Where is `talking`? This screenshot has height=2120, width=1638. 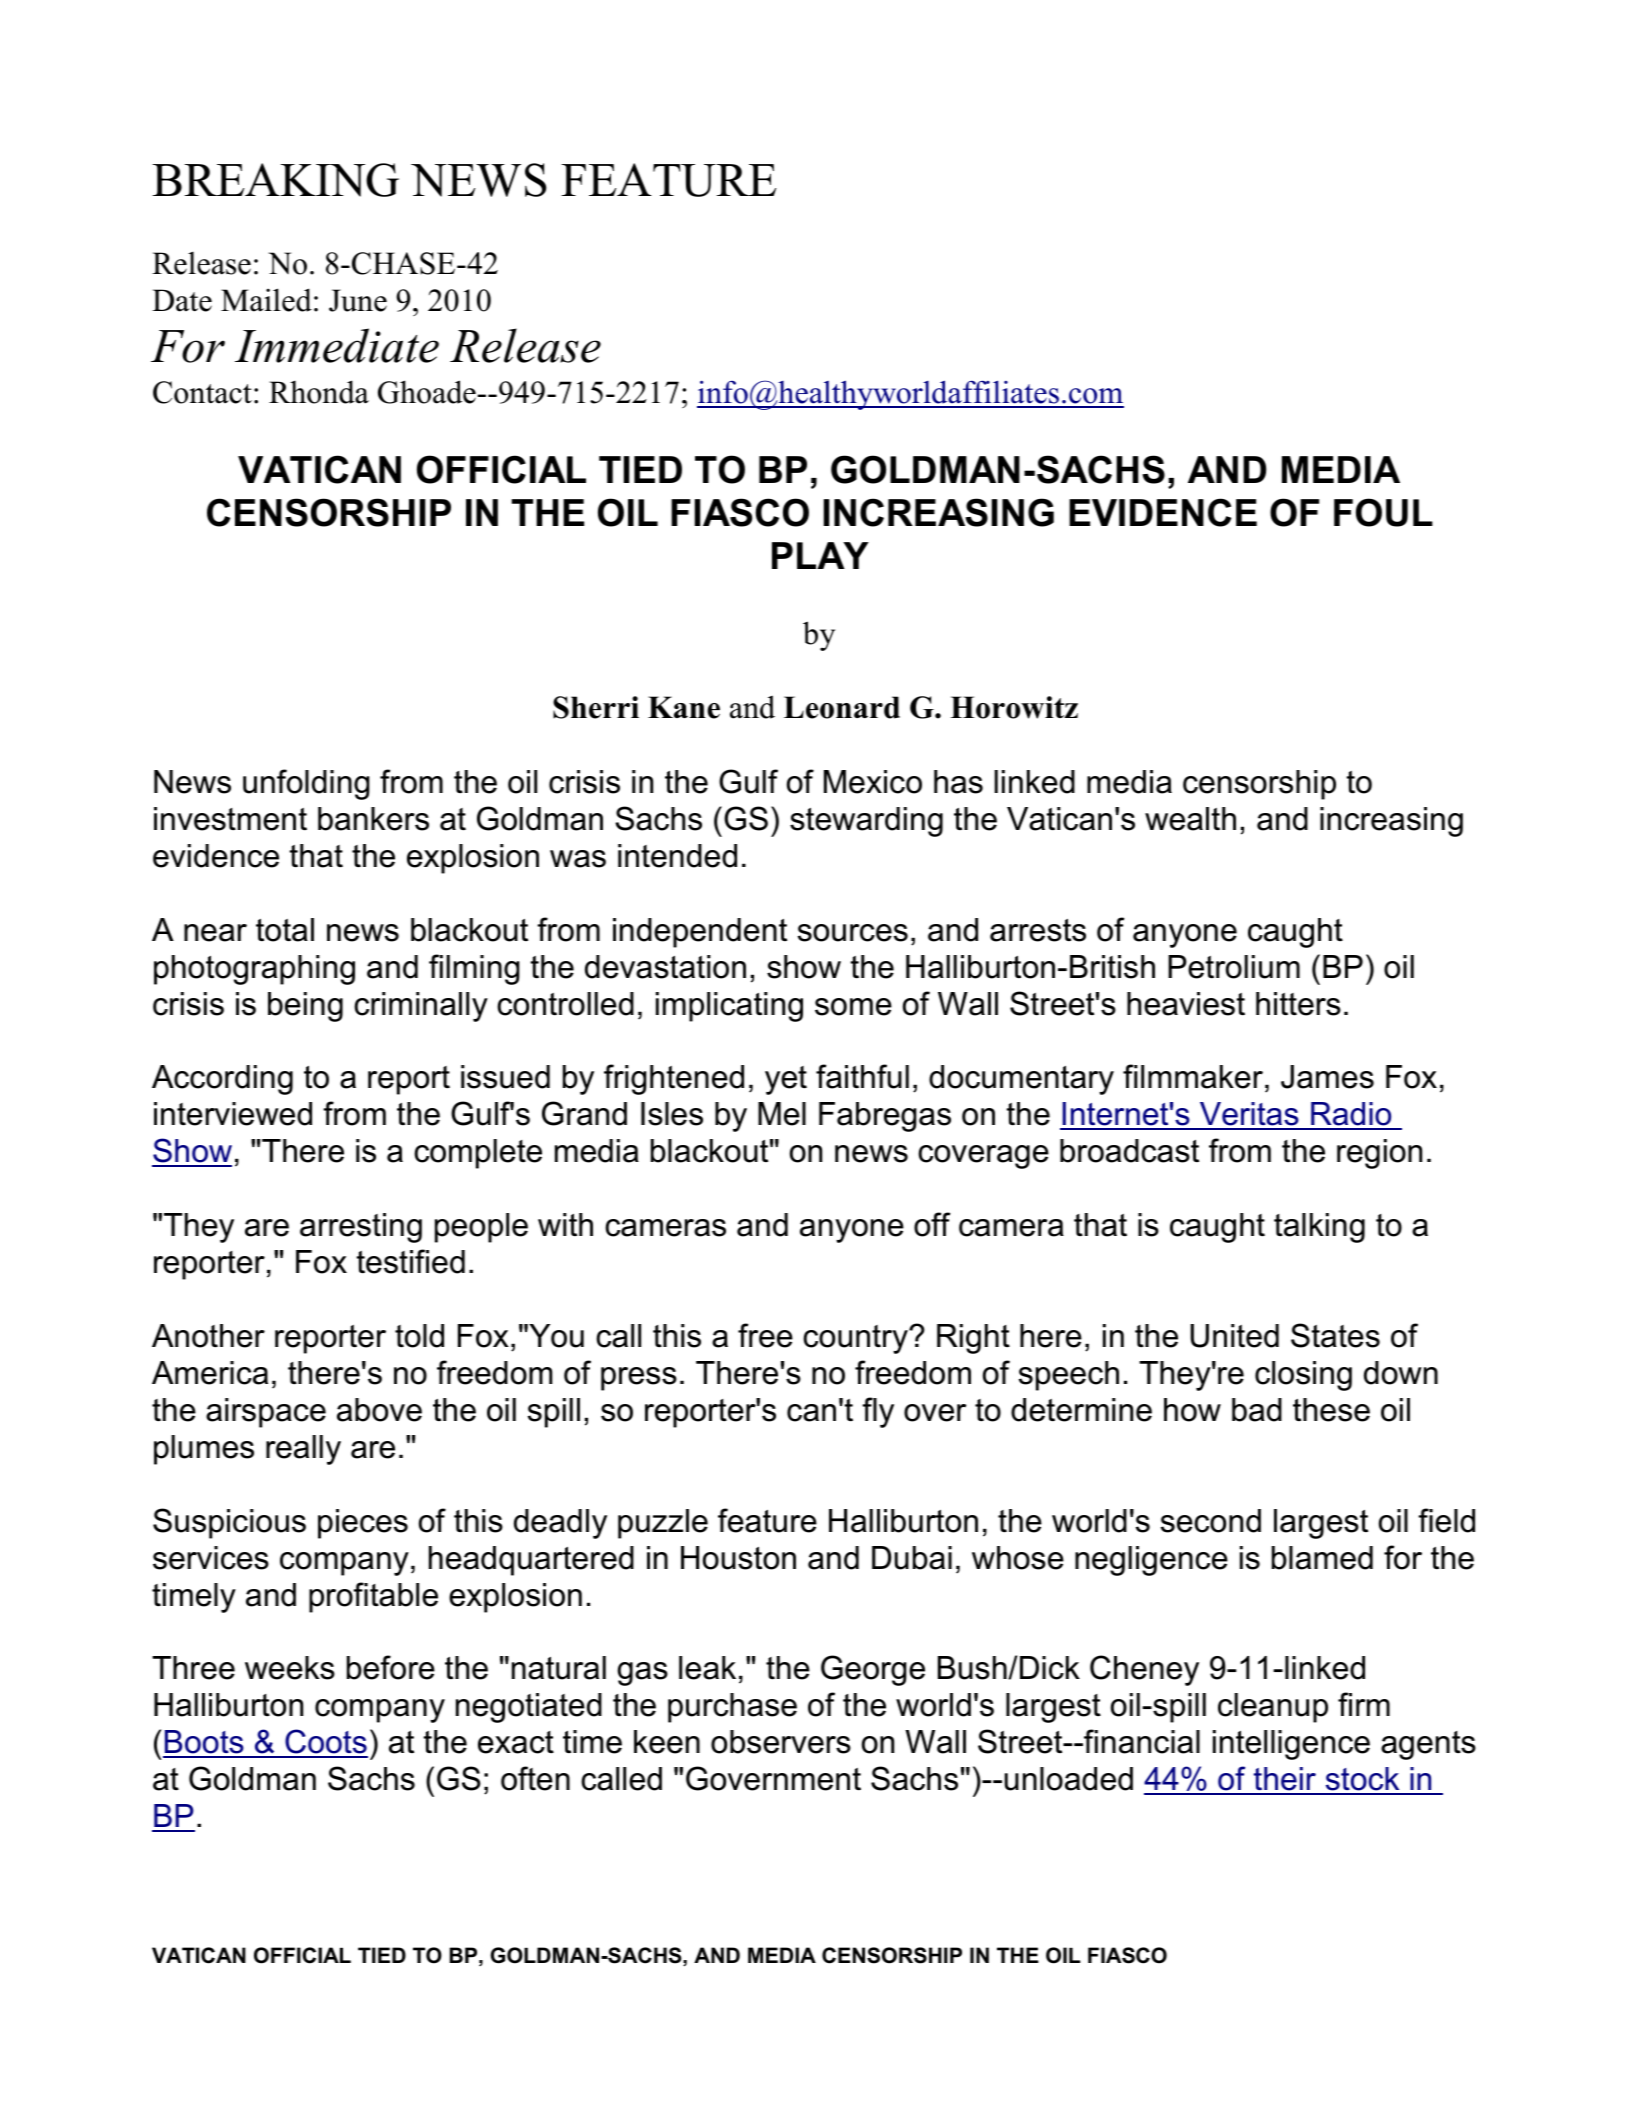
talking is located at coordinates (1319, 1228).
